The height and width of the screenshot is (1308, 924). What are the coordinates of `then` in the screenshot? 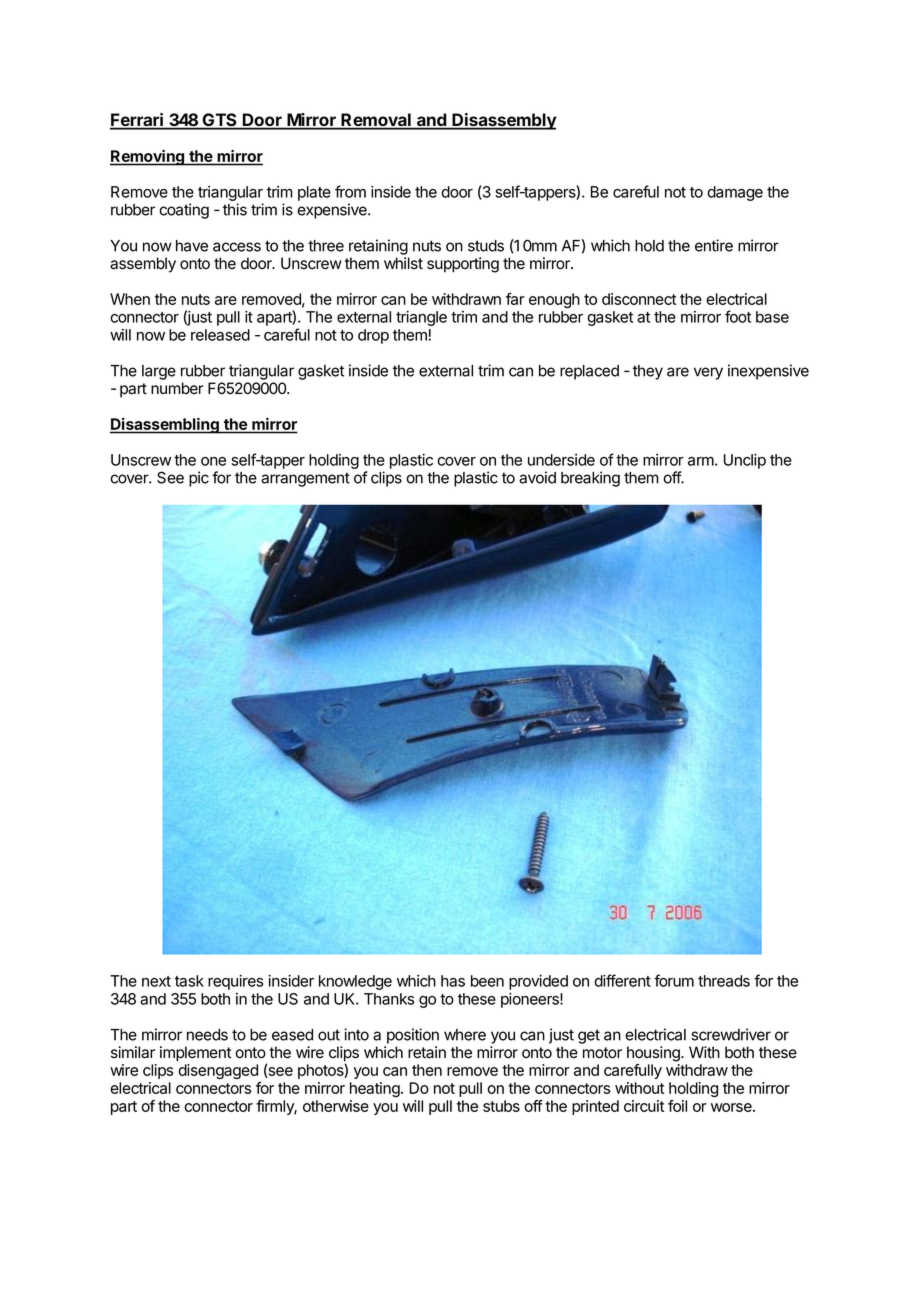 It's located at (427, 1070).
